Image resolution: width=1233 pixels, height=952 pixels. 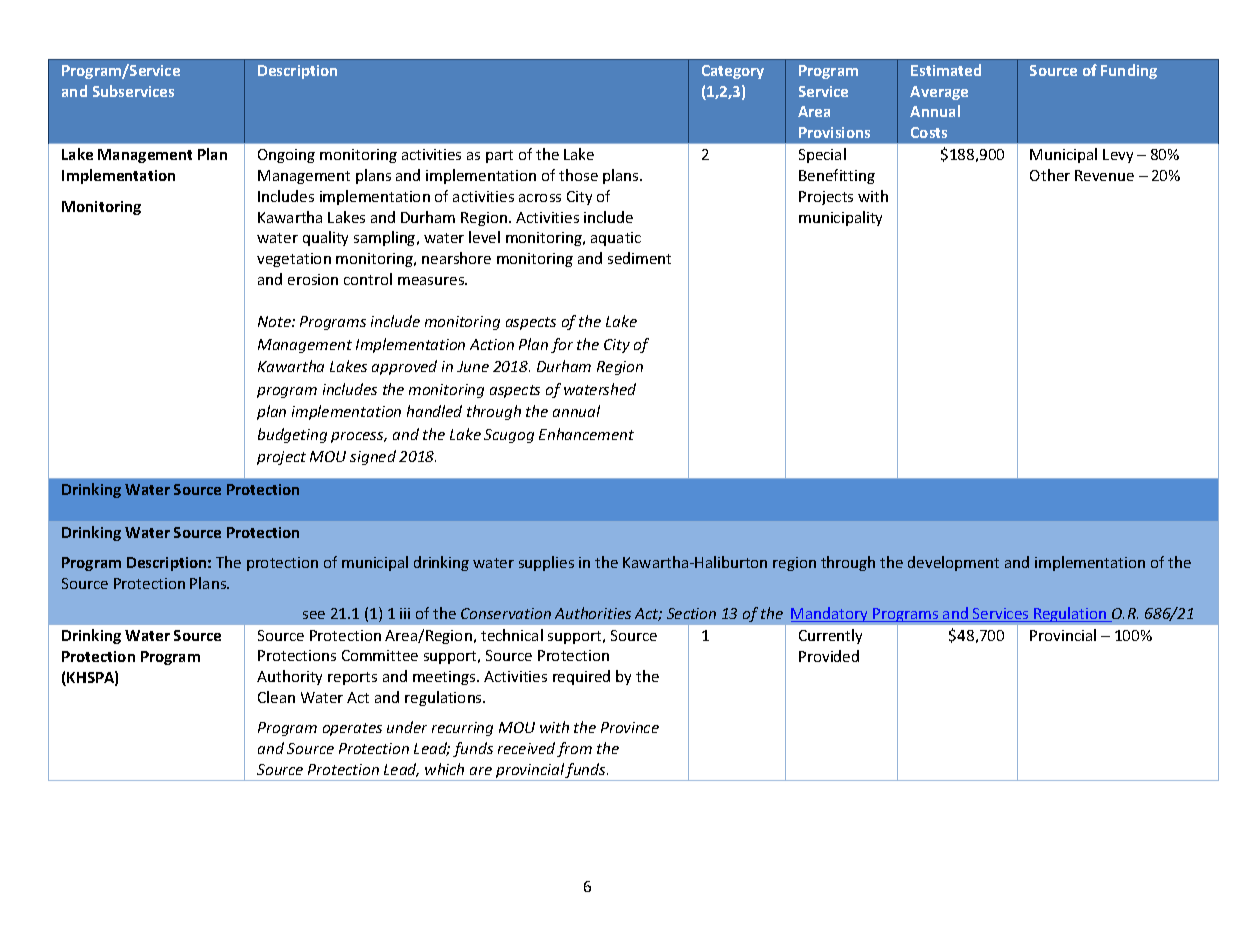 What do you see at coordinates (286, 156) in the screenshot?
I see `Ongoing` at bounding box center [286, 156].
